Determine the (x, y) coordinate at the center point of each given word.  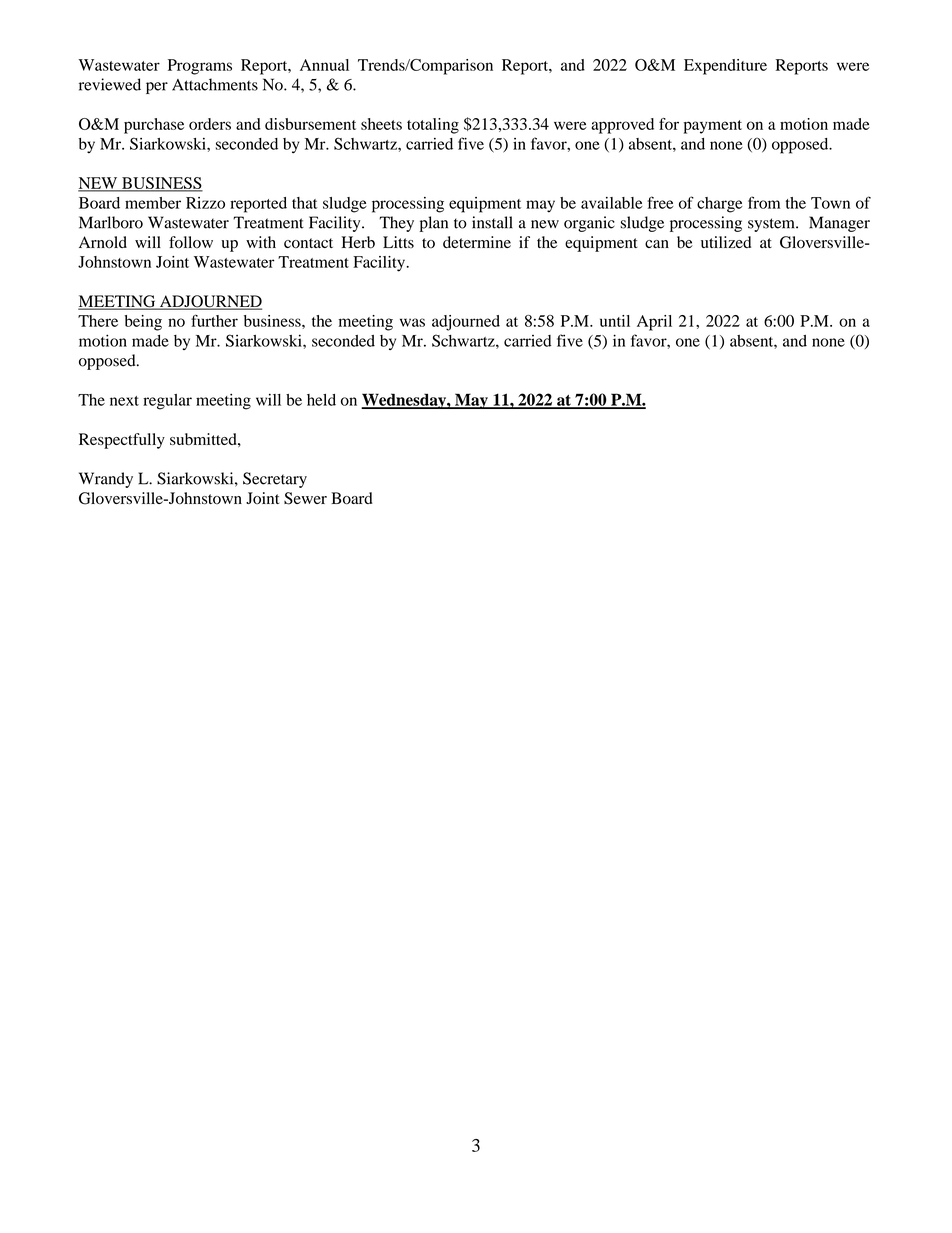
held (321, 400)
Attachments (215, 84)
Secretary (275, 480)
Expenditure (725, 67)
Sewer (305, 498)
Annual (324, 65)
